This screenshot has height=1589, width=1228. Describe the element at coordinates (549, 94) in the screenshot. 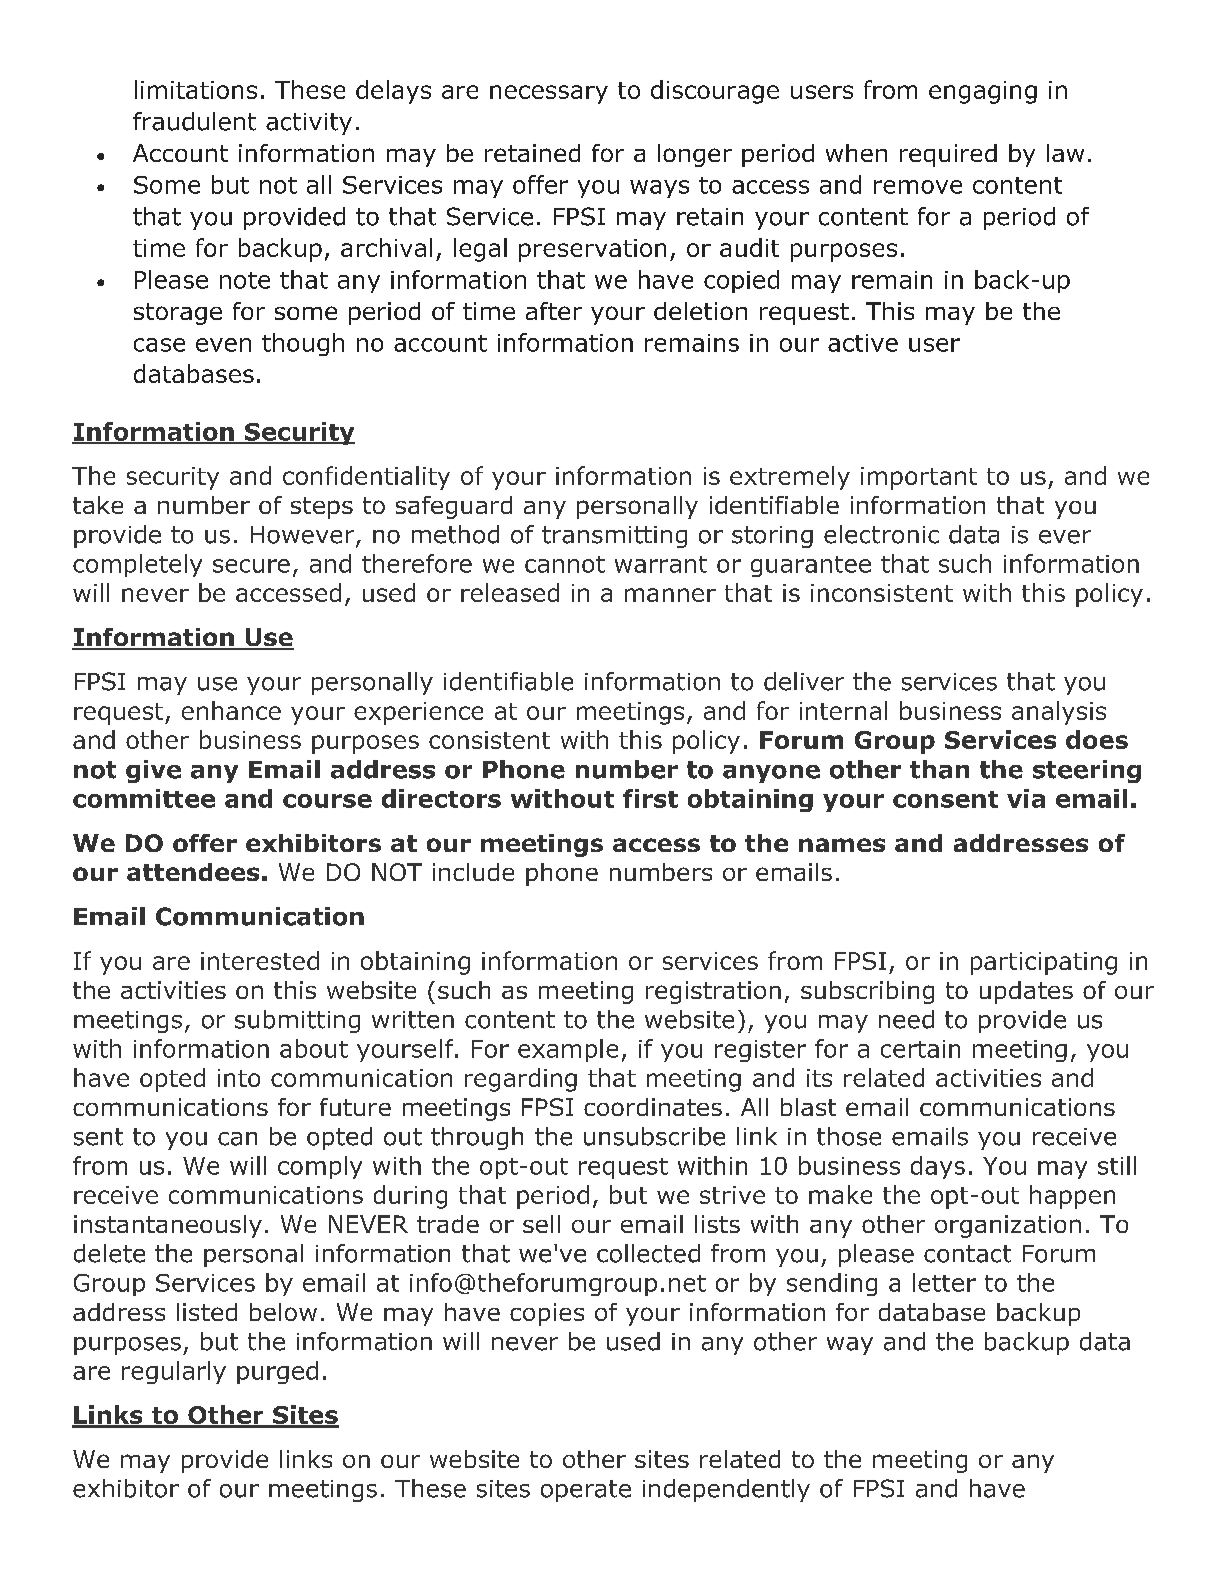

I see `necessary` at that location.
